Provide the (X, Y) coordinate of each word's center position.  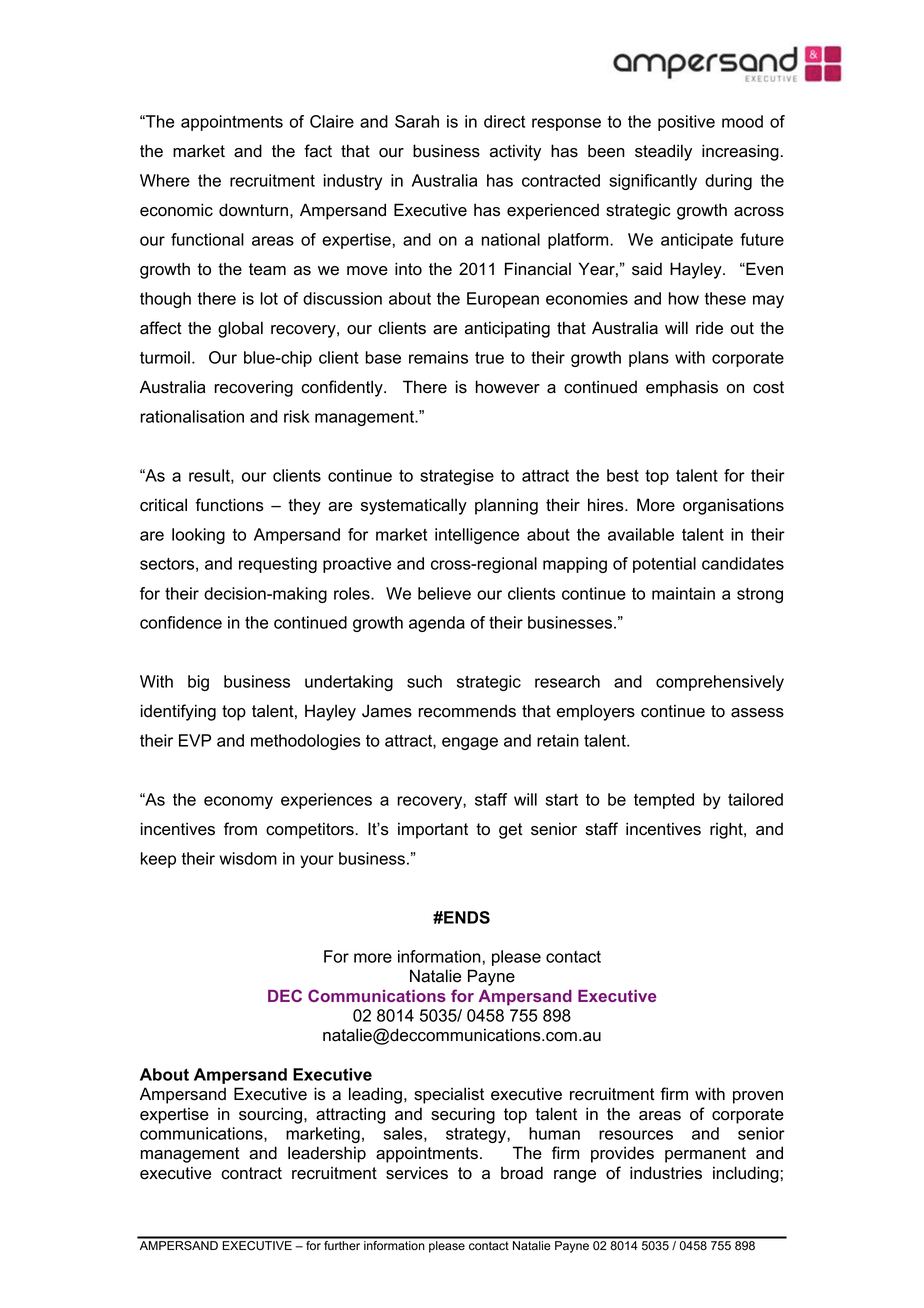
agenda (437, 624)
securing (463, 1115)
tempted (664, 801)
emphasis (682, 388)
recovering (253, 388)
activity (515, 152)
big (198, 683)
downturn (253, 210)
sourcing (270, 1115)
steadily (663, 152)
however (508, 387)
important (433, 830)
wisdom (248, 858)
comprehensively (720, 683)
